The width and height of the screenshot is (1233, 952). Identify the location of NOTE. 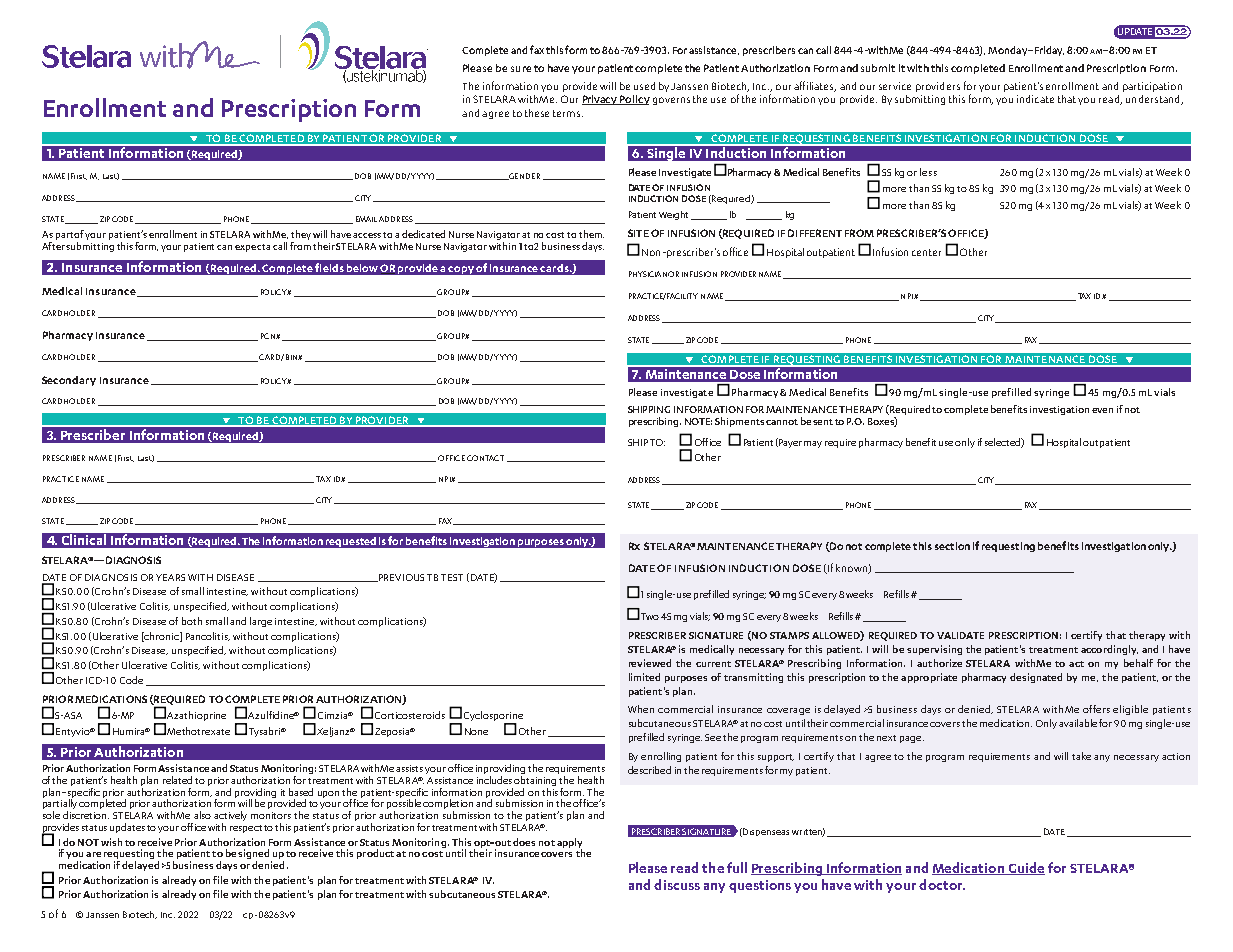
(698, 421).
